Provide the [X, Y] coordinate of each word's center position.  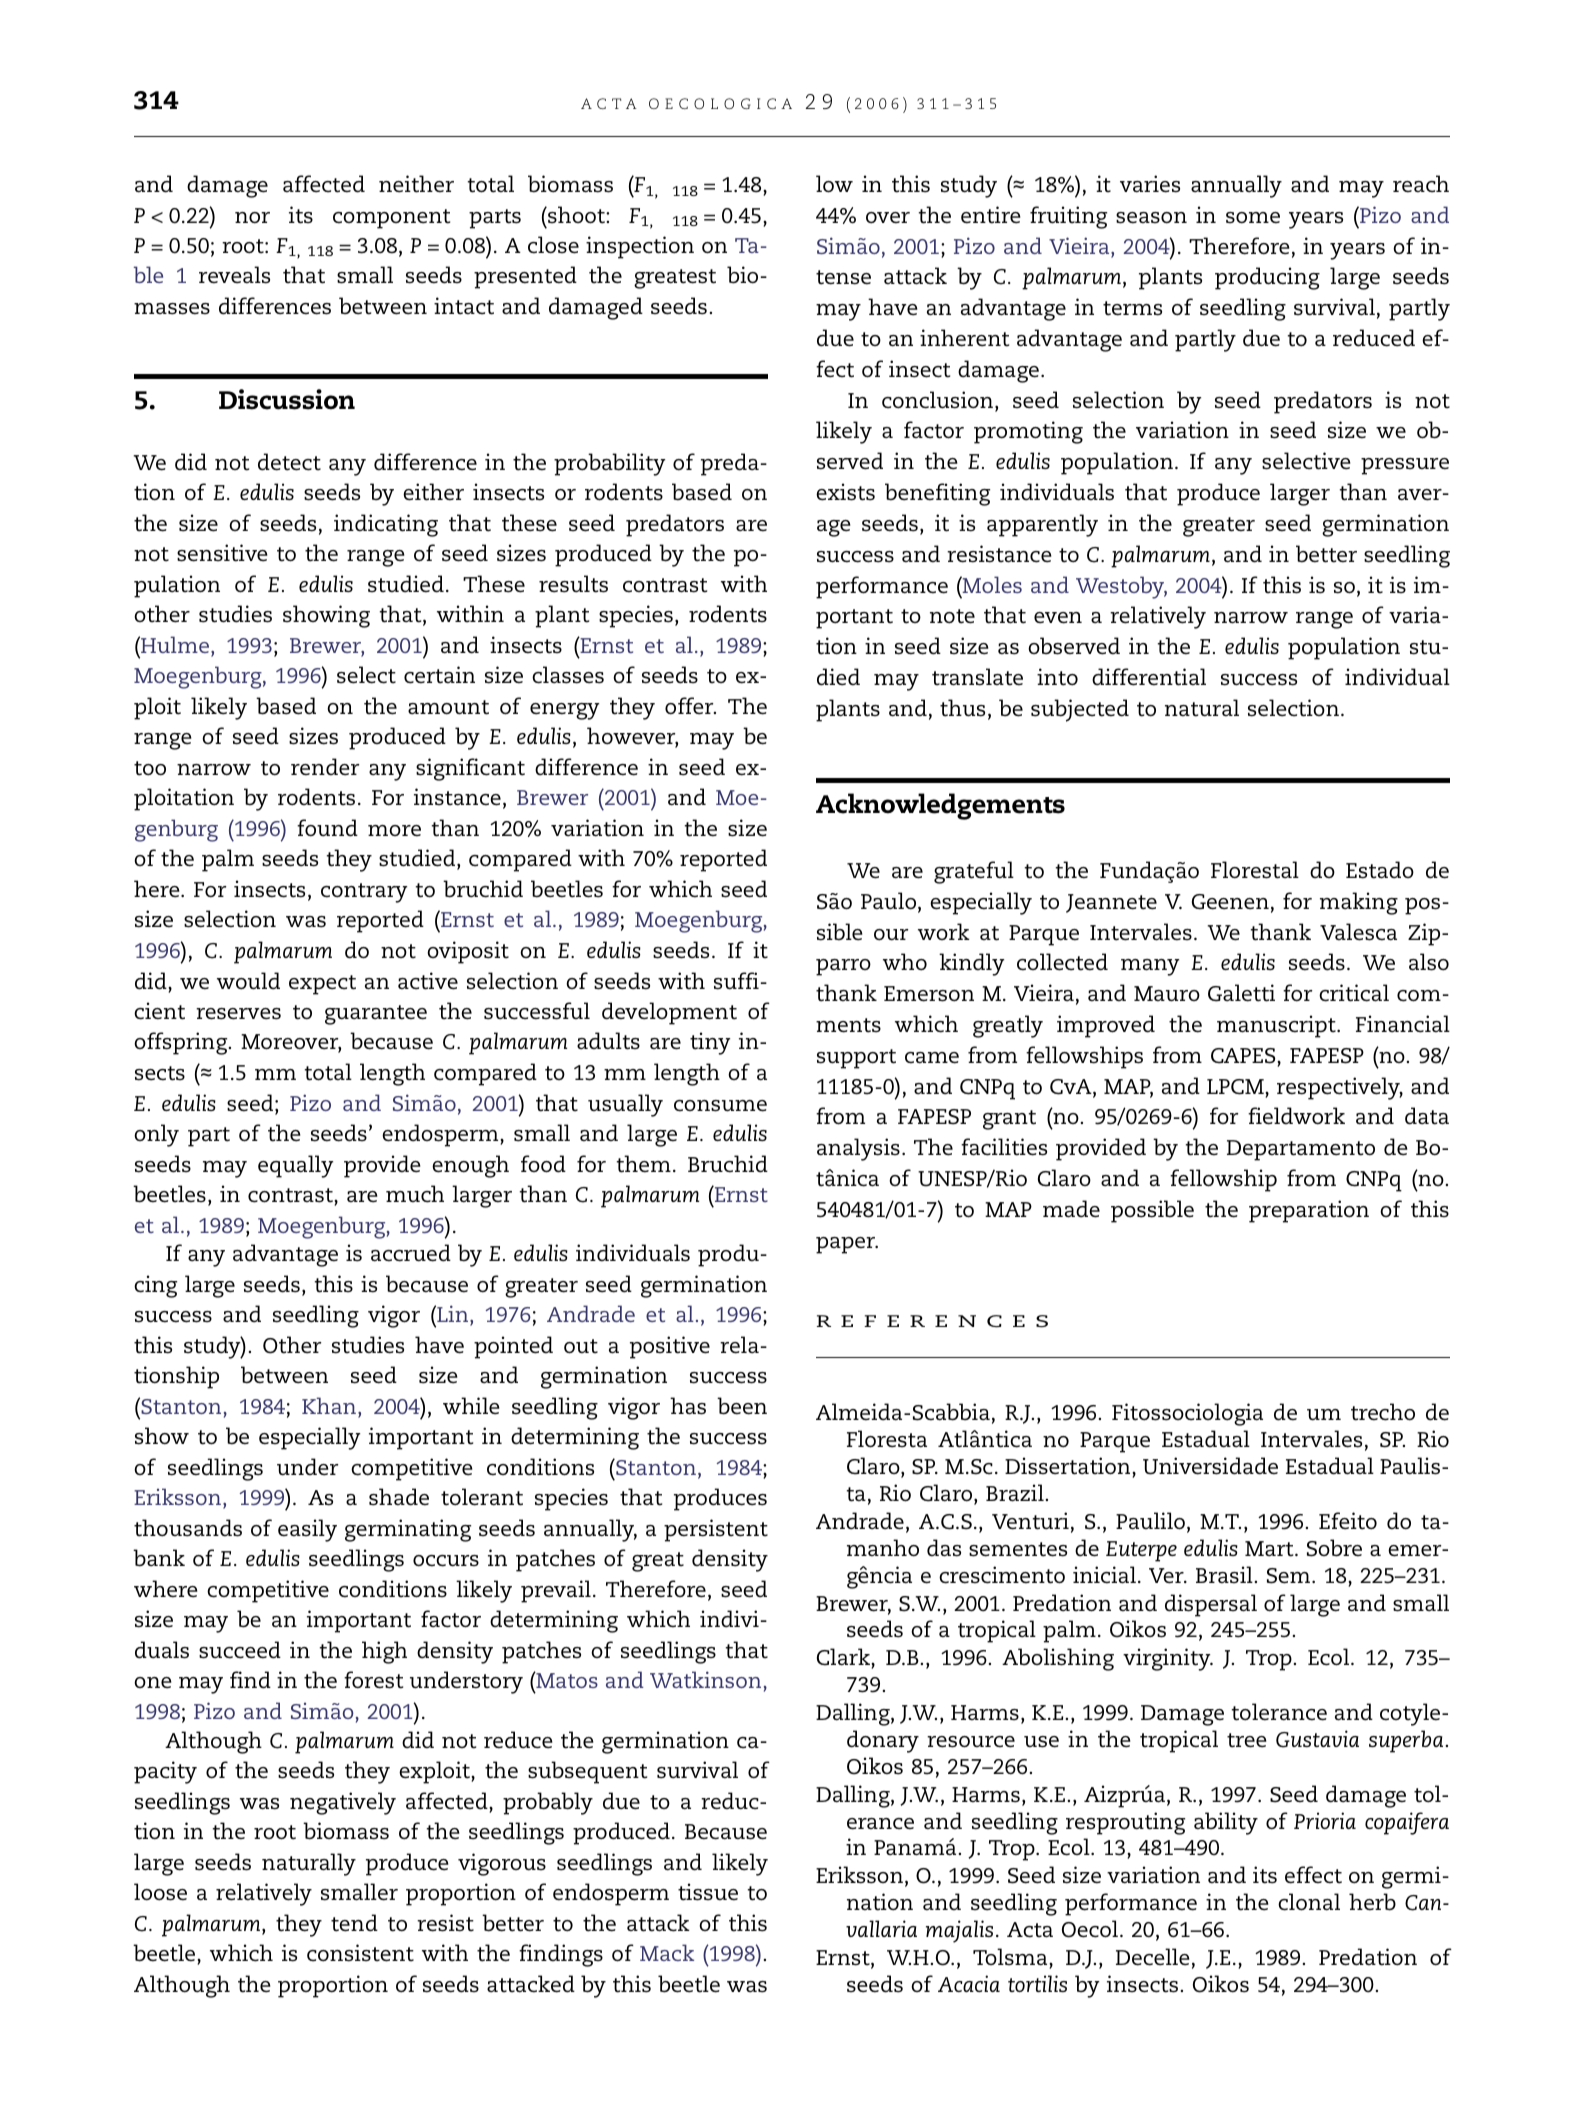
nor [252, 218]
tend [354, 1923]
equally [295, 1166]
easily [307, 1530]
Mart [1270, 1549]
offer [690, 706]
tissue [708, 1892]
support [856, 1059]
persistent [716, 1530]
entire [991, 215]
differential [1149, 677]
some [1253, 218]
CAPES [1244, 1056]
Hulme [174, 644]
